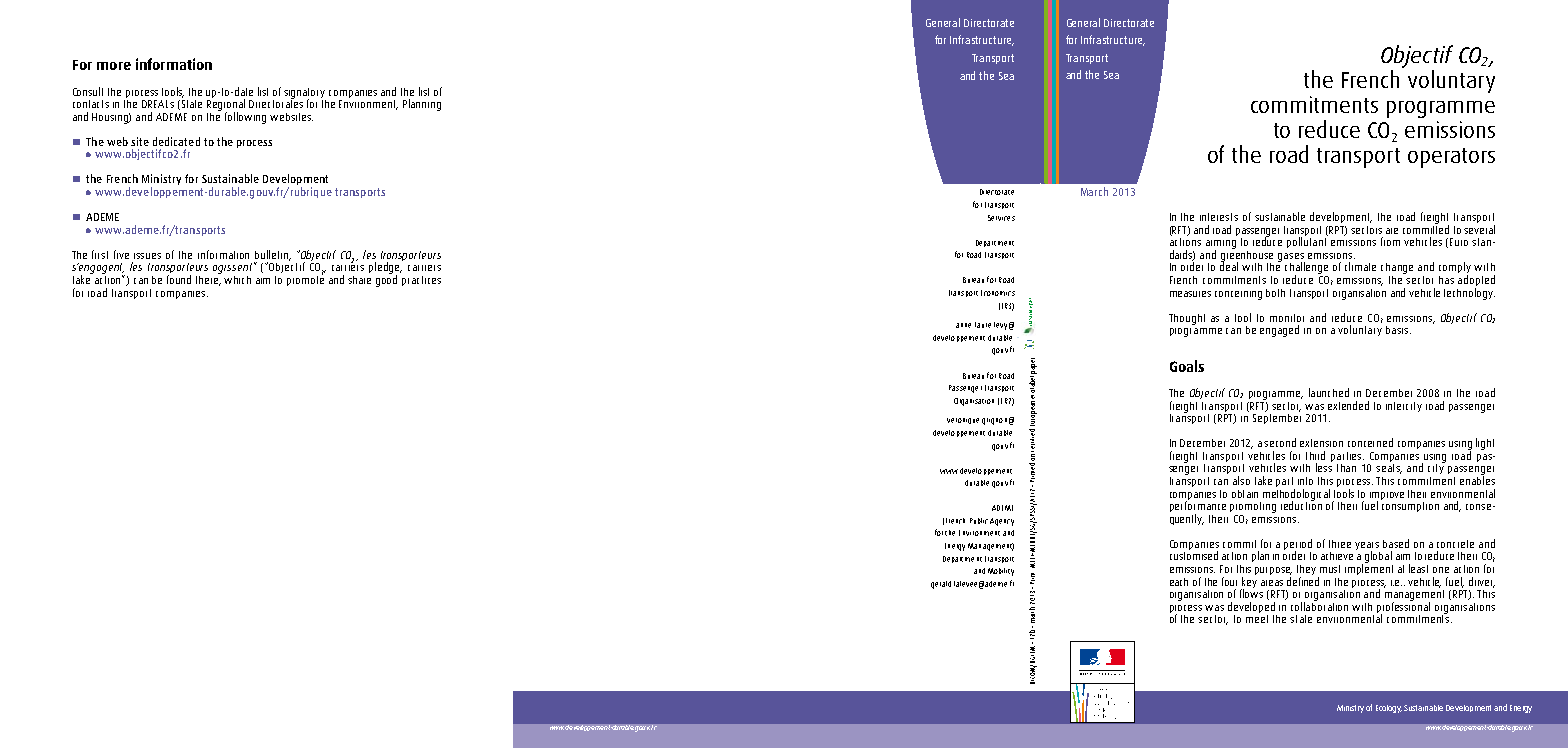 The image size is (1568, 748). Describe the element at coordinates (226, 105) in the document. I see `Regional` at that location.
